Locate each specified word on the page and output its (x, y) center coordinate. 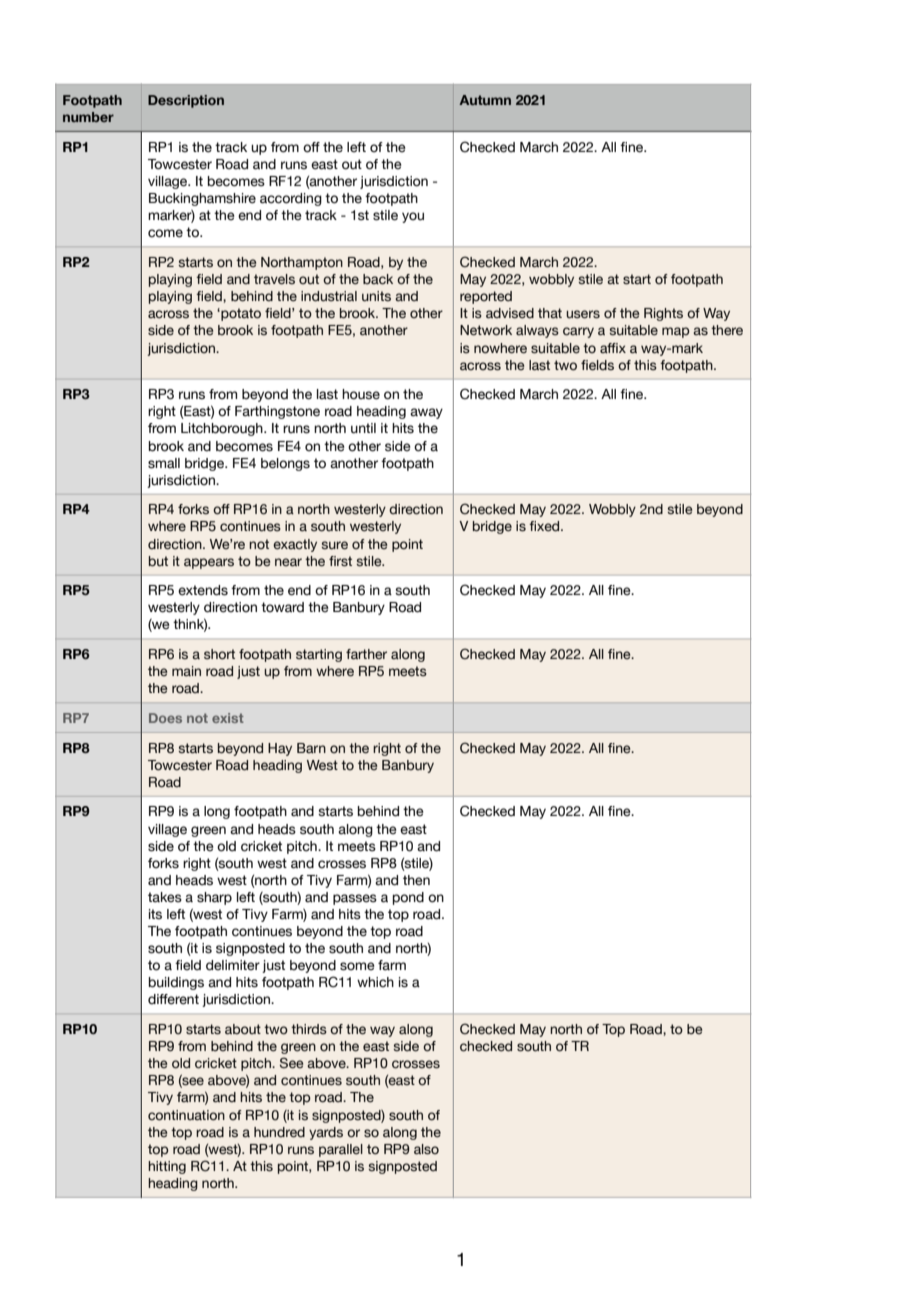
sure (334, 545)
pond (408, 898)
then (416, 880)
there (727, 330)
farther (366, 654)
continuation (186, 1115)
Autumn (485, 100)
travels (274, 279)
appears (209, 563)
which (375, 982)
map (676, 332)
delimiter (233, 965)
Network (486, 330)
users (583, 314)
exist (228, 718)
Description (186, 101)
